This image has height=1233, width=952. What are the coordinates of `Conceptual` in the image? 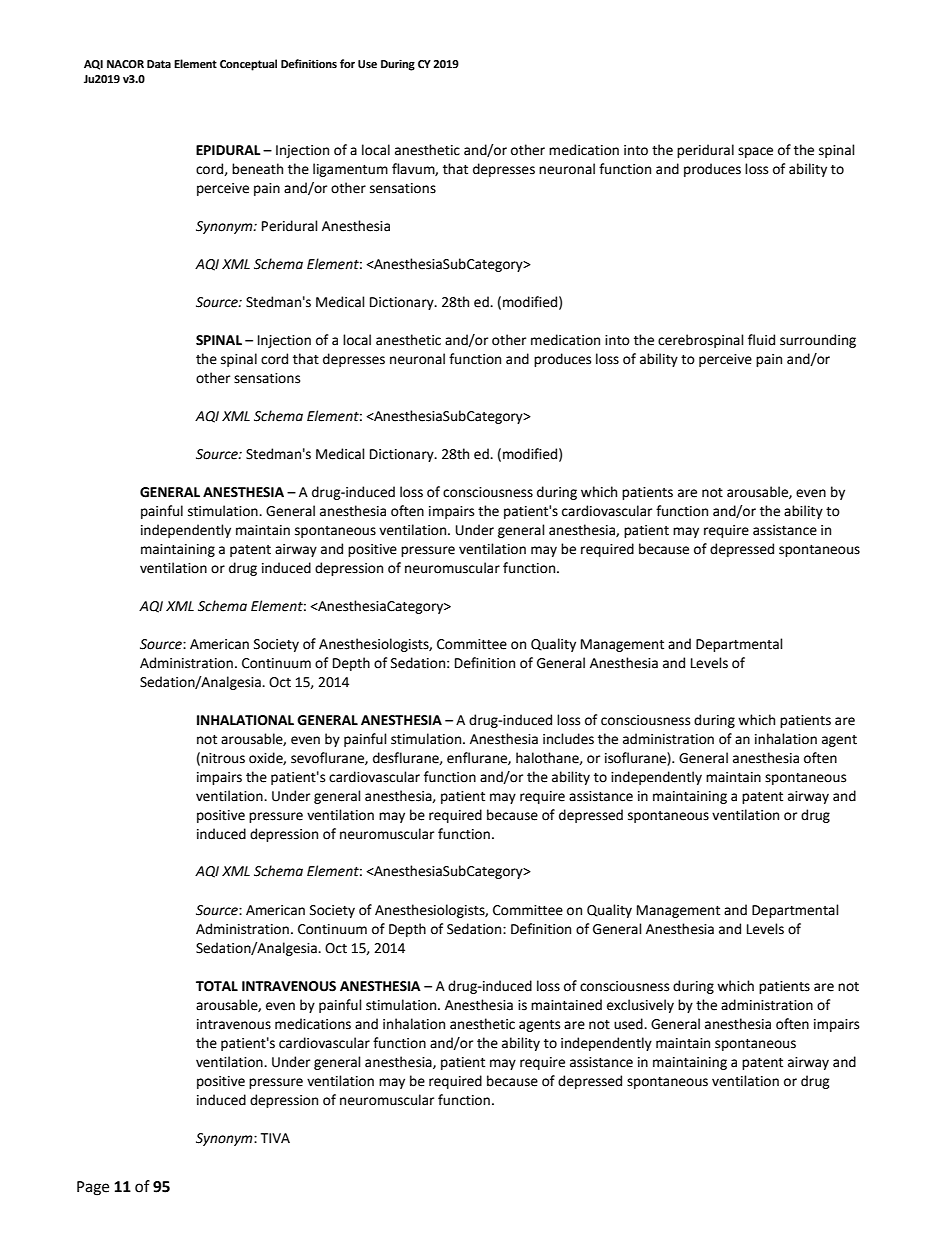 It's located at (248, 65).
